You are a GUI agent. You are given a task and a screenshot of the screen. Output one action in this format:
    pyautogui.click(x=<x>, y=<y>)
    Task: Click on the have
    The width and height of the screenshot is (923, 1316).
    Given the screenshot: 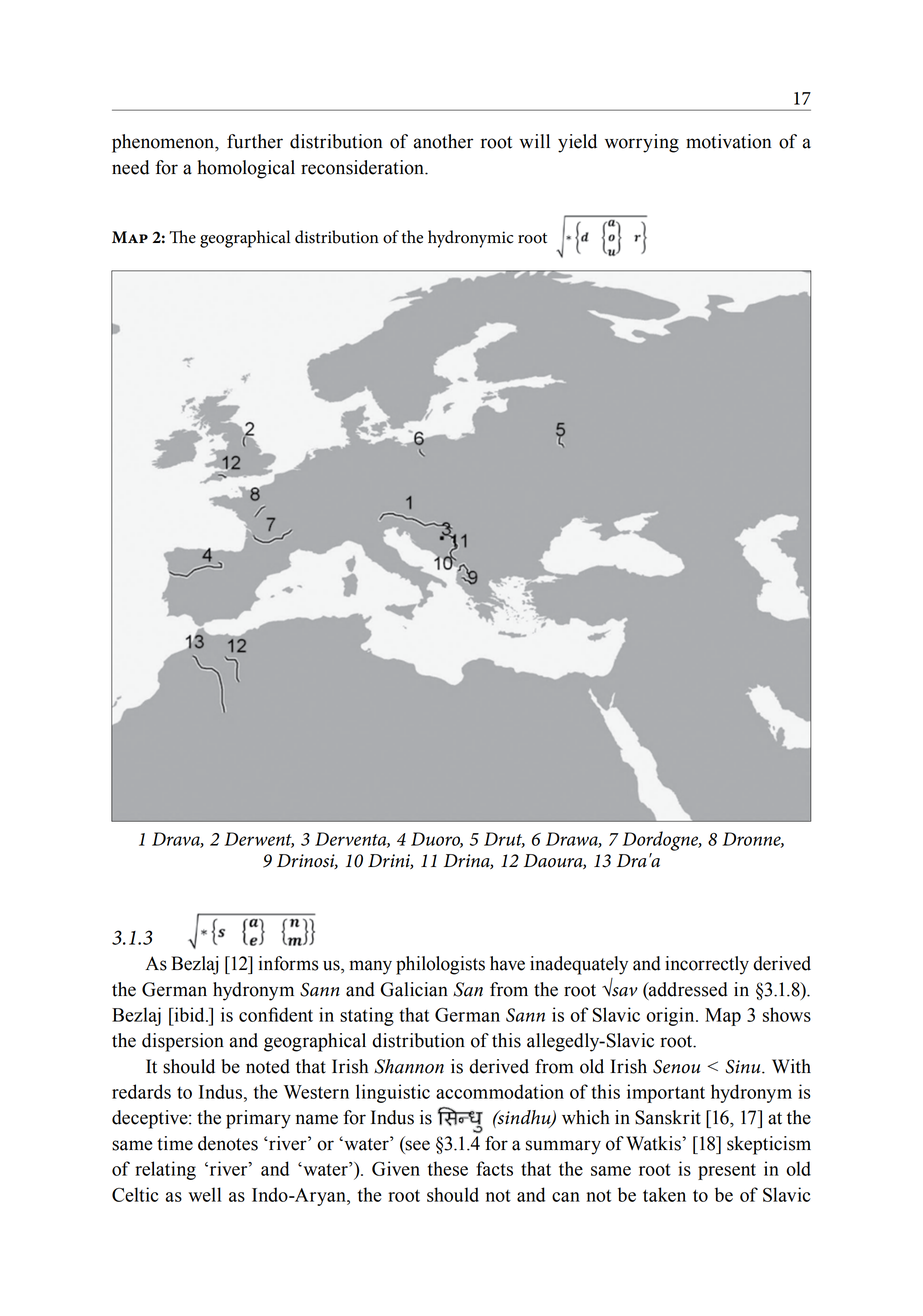 What is the action you would take?
    pyautogui.click(x=507, y=963)
